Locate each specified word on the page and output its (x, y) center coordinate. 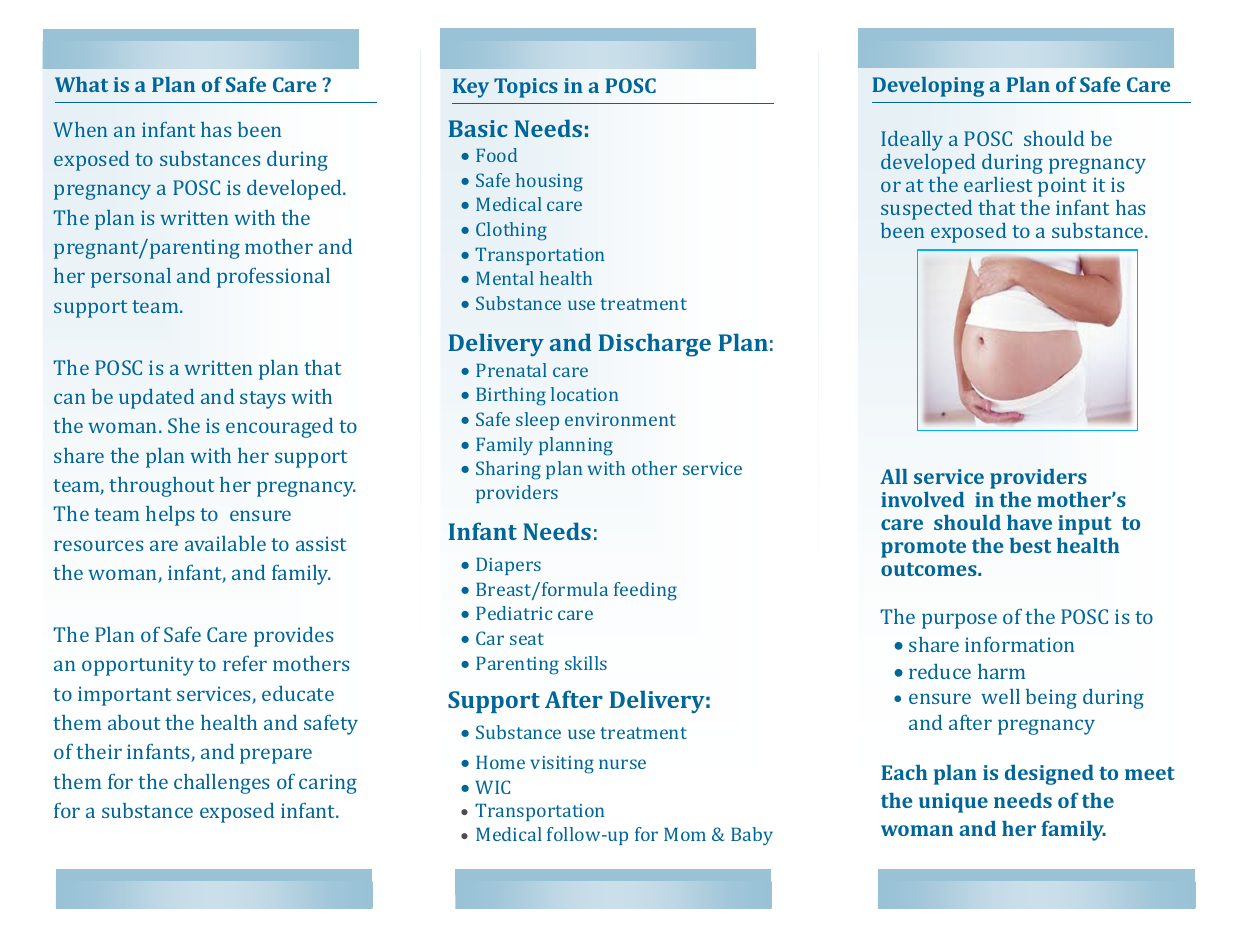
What (81, 84)
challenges (221, 784)
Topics (526, 88)
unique (953, 803)
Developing (928, 87)
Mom (685, 834)
